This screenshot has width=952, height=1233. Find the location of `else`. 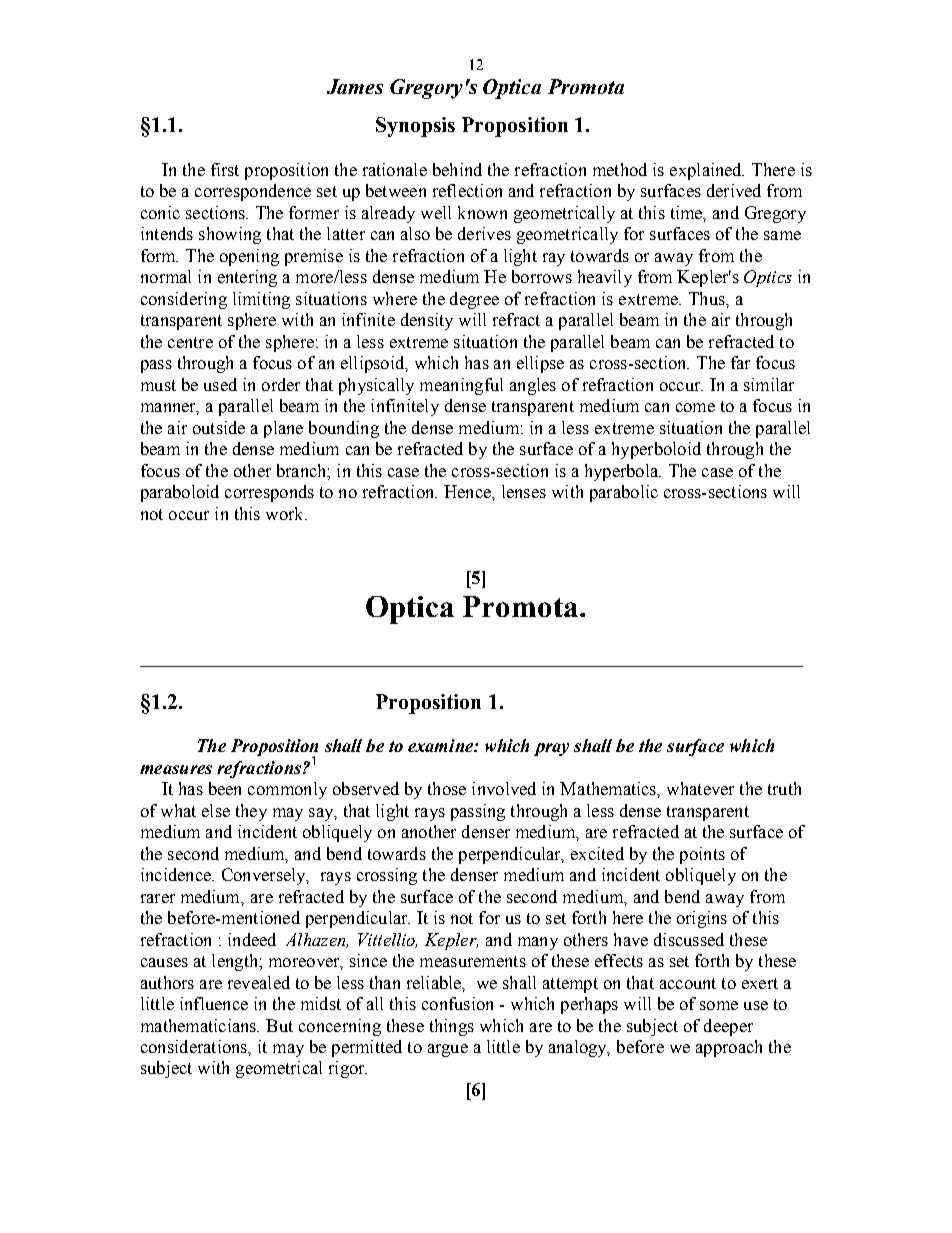

else is located at coordinates (216, 810).
